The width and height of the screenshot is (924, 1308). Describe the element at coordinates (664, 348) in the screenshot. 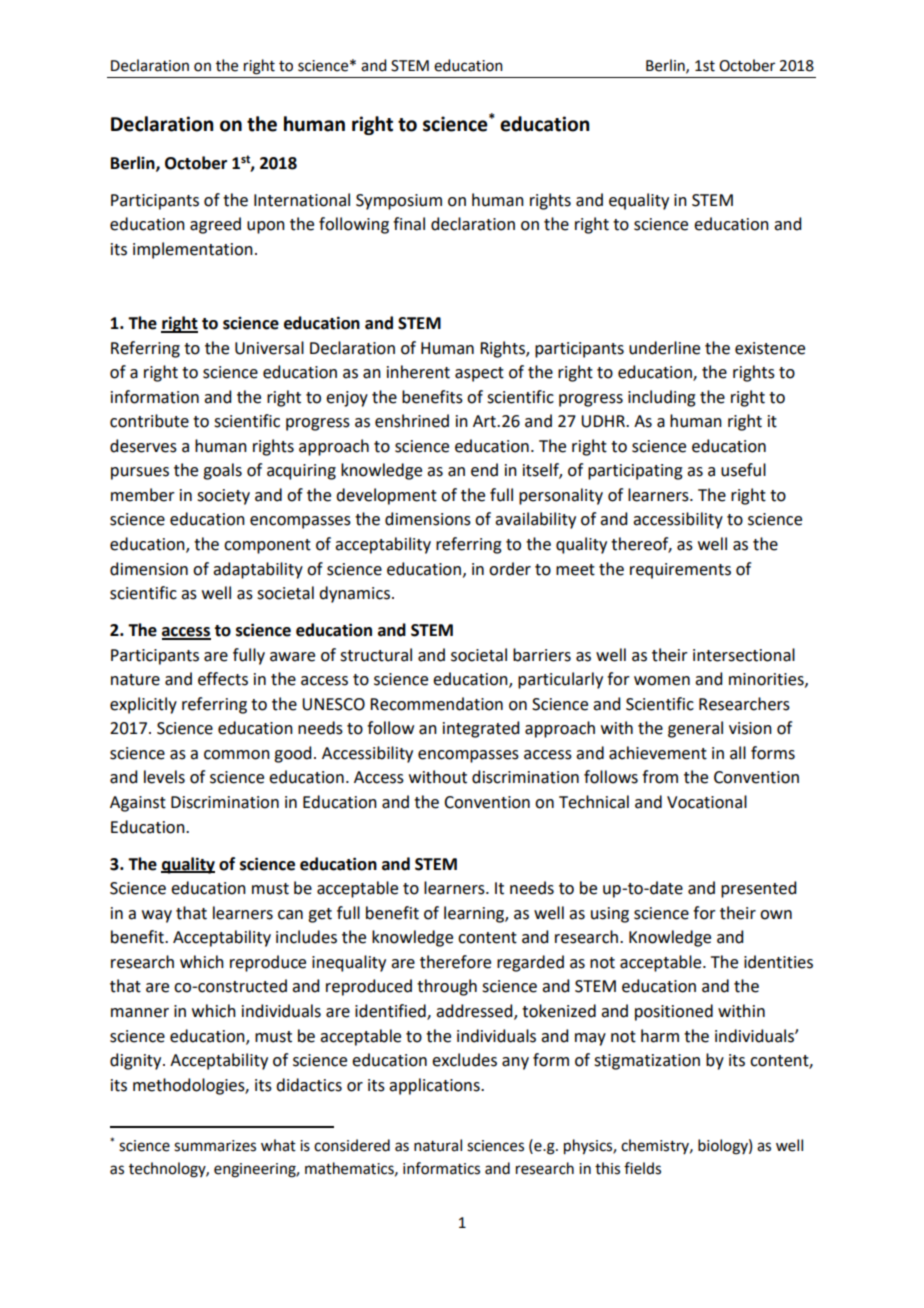

I see `underline` at that location.
